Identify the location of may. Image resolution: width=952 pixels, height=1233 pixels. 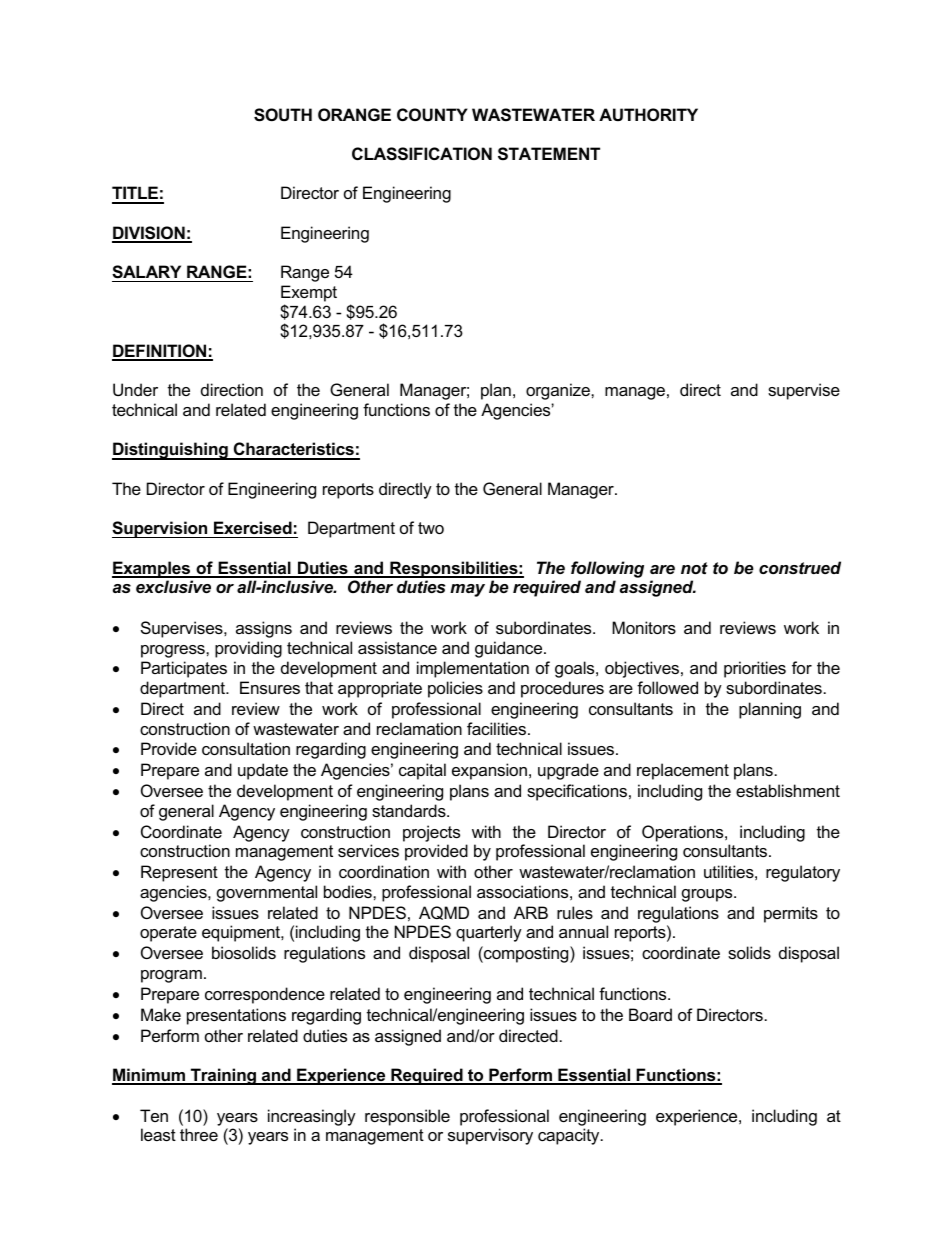
(467, 590).
